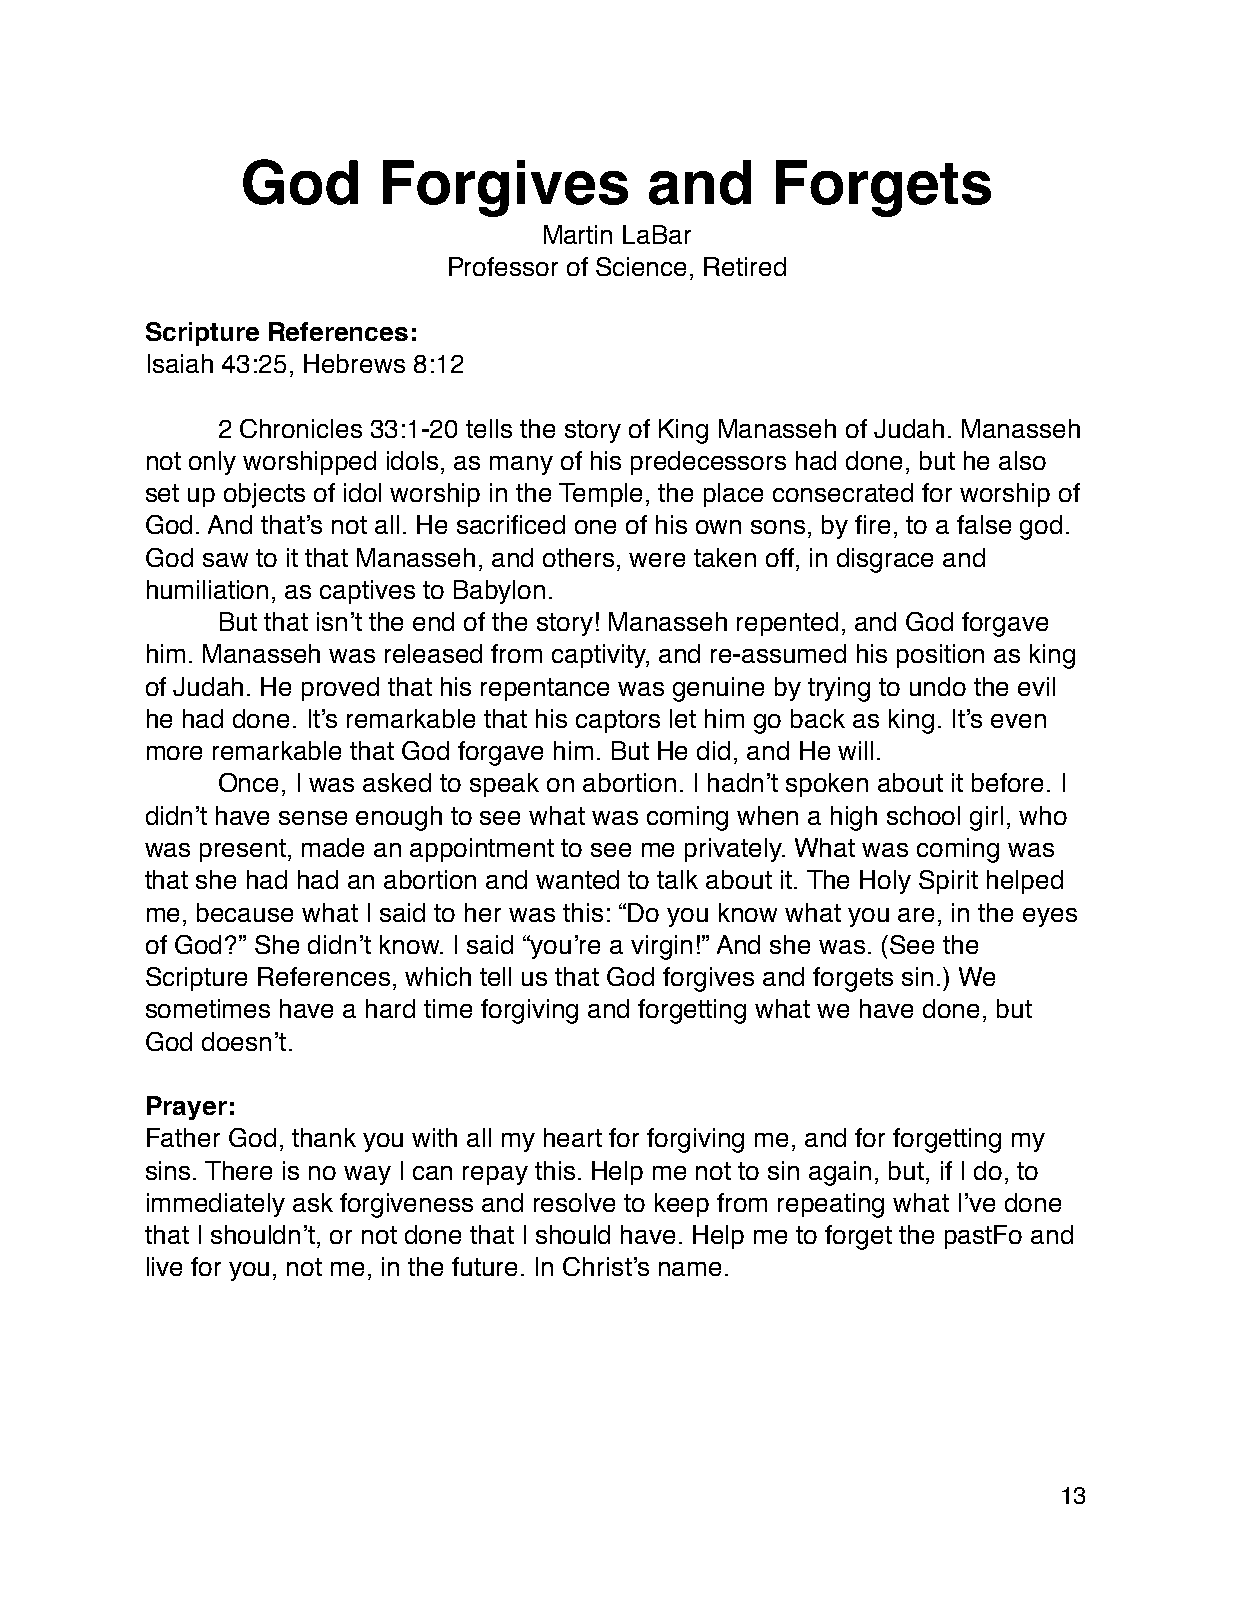 The image size is (1234, 1597). What do you see at coordinates (618, 721) in the screenshot?
I see `captors` at bounding box center [618, 721].
